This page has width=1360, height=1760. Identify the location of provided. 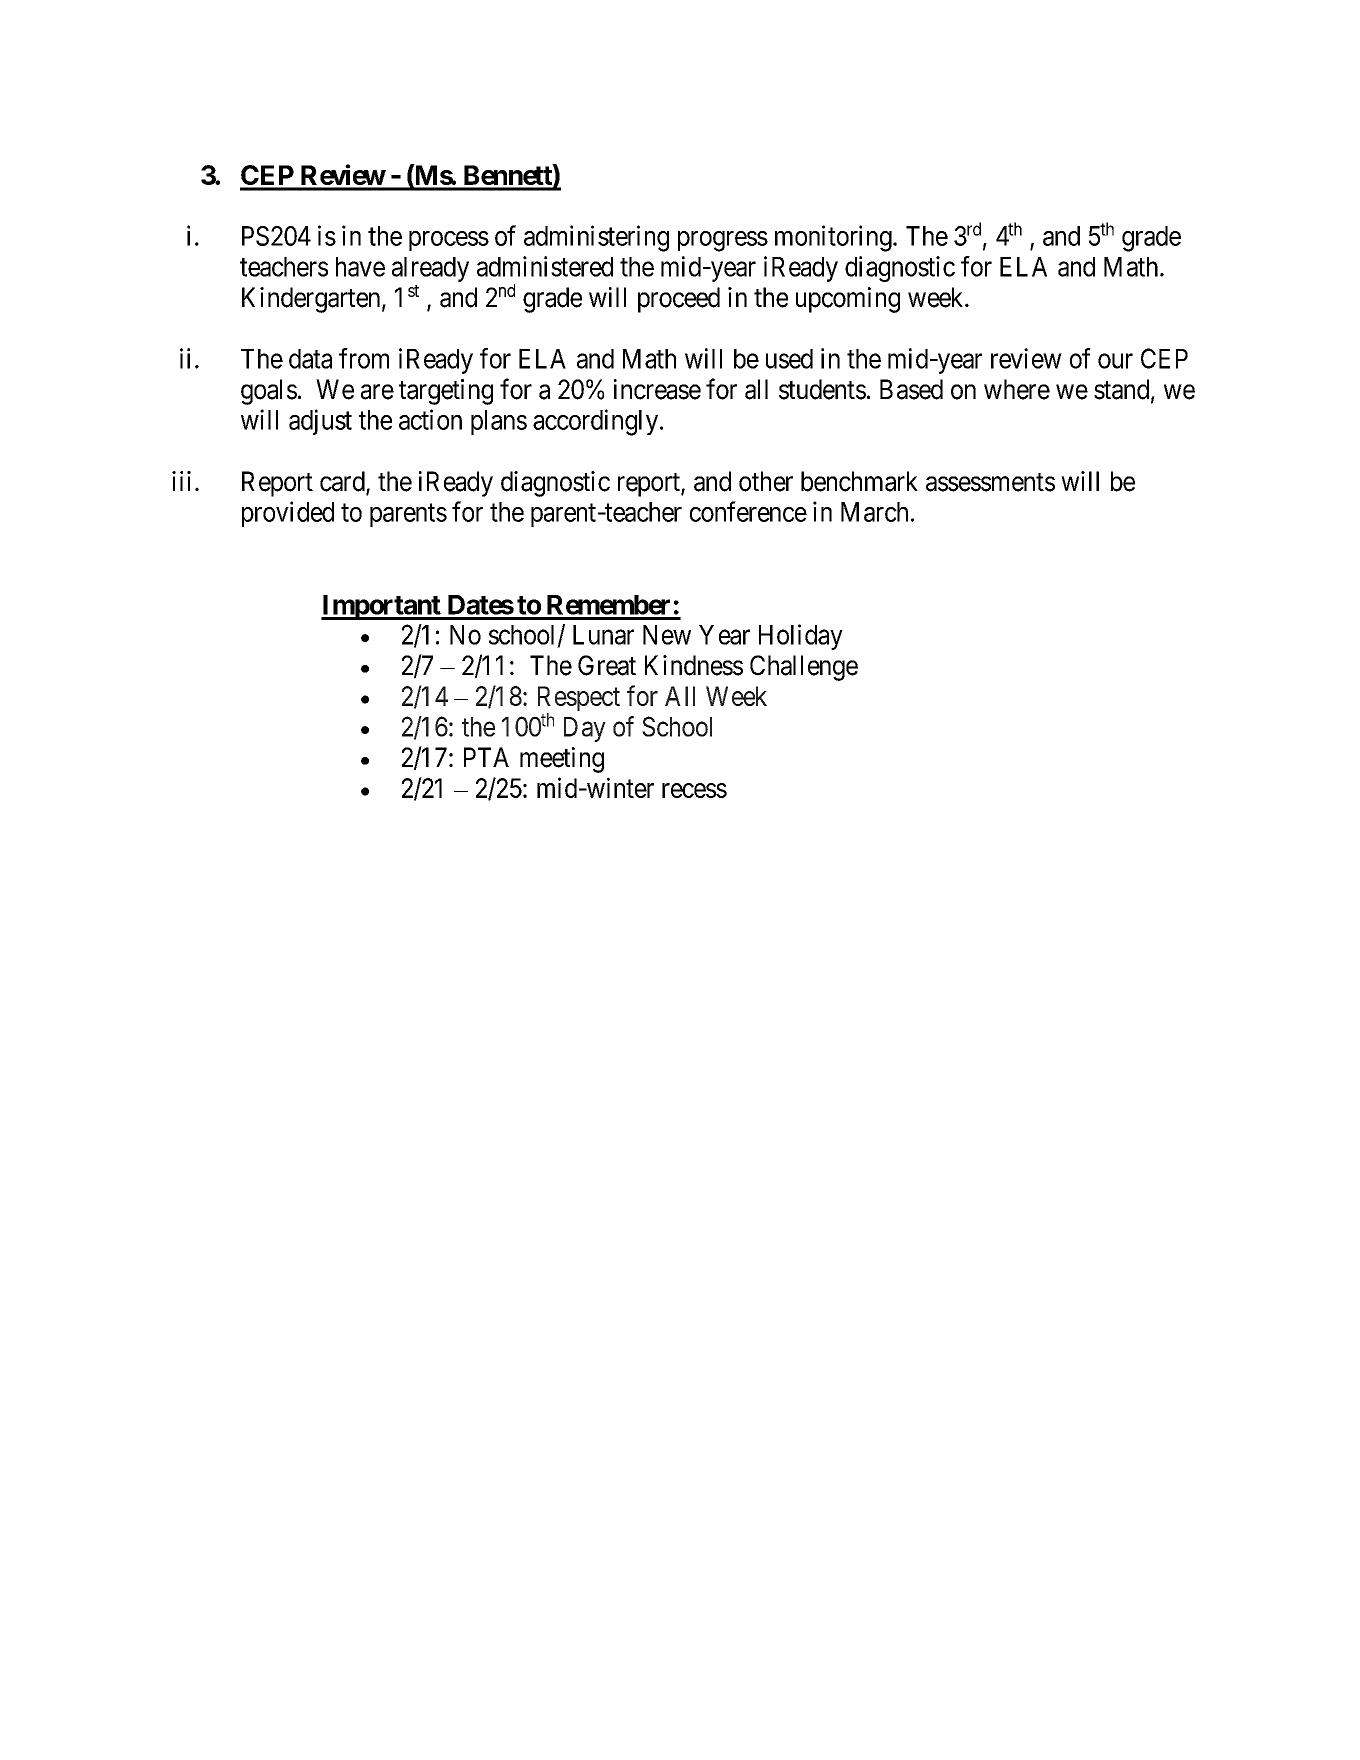
(288, 514).
